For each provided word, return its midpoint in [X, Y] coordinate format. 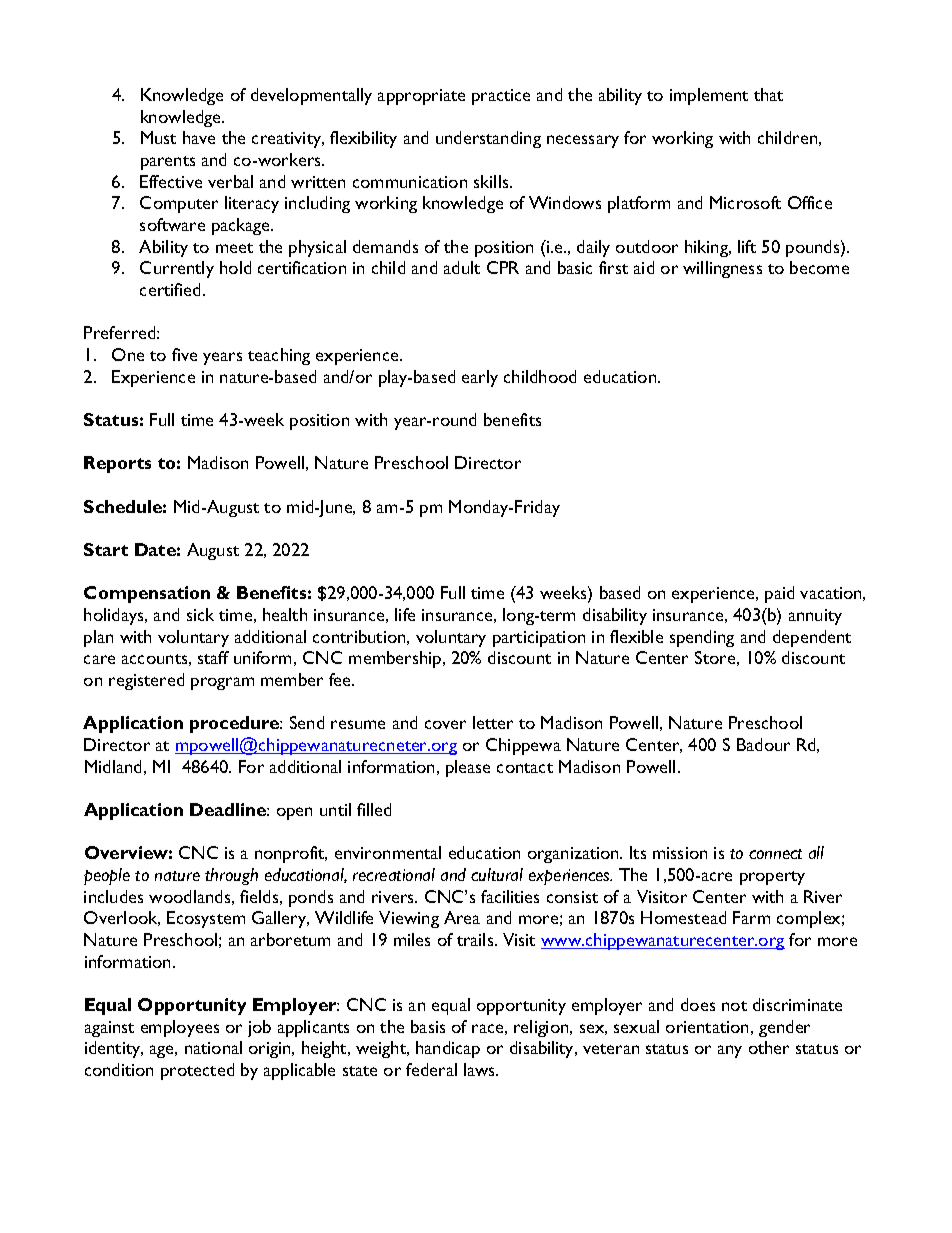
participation [539, 639]
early [480, 378]
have [199, 137]
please [468, 768]
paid [779, 594]
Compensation [147, 594]
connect [775, 854]
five [184, 354]
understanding [488, 139]
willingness [722, 269]
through [231, 876]
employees [180, 1028]
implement [709, 96]
